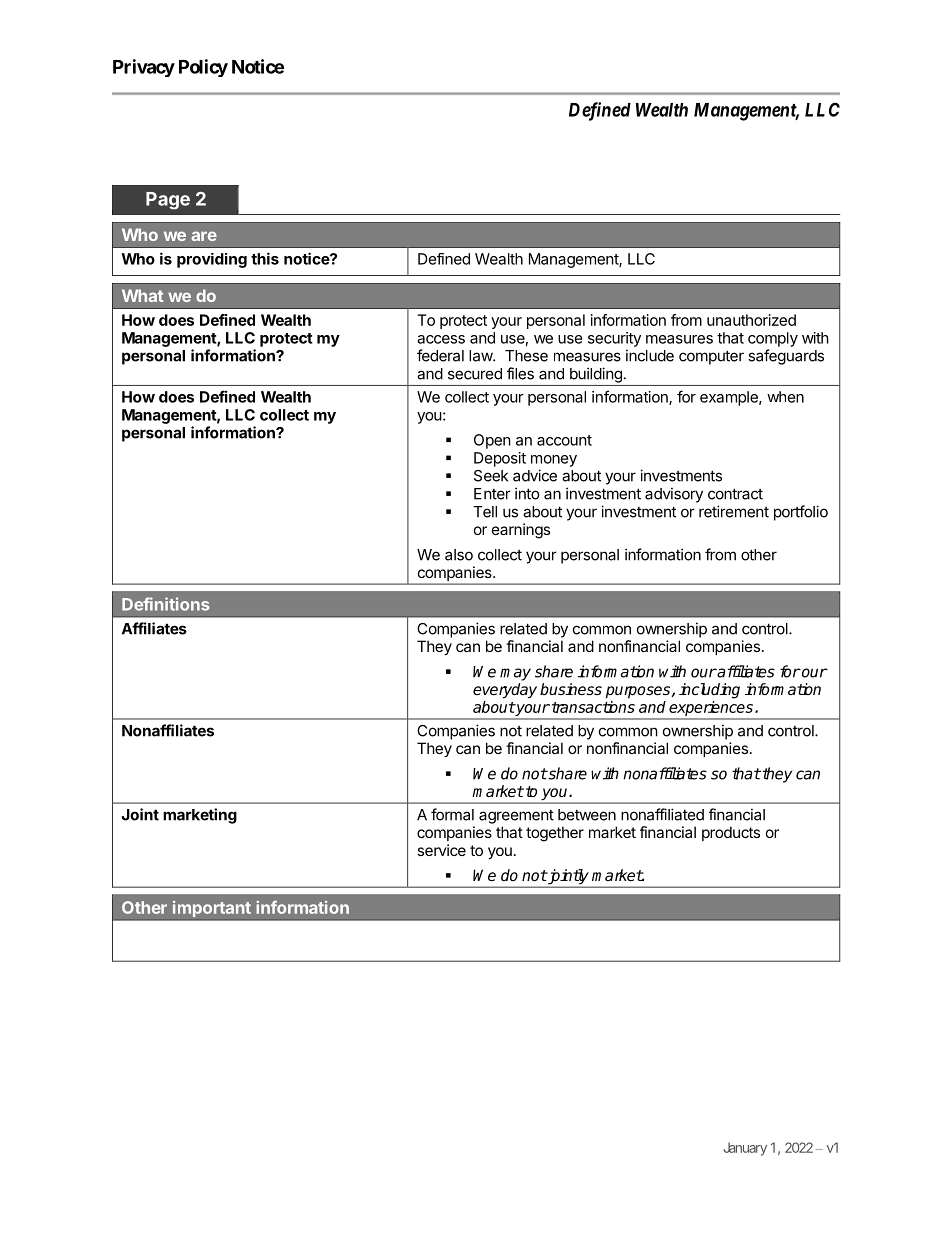  I want to click on products, so click(731, 833).
